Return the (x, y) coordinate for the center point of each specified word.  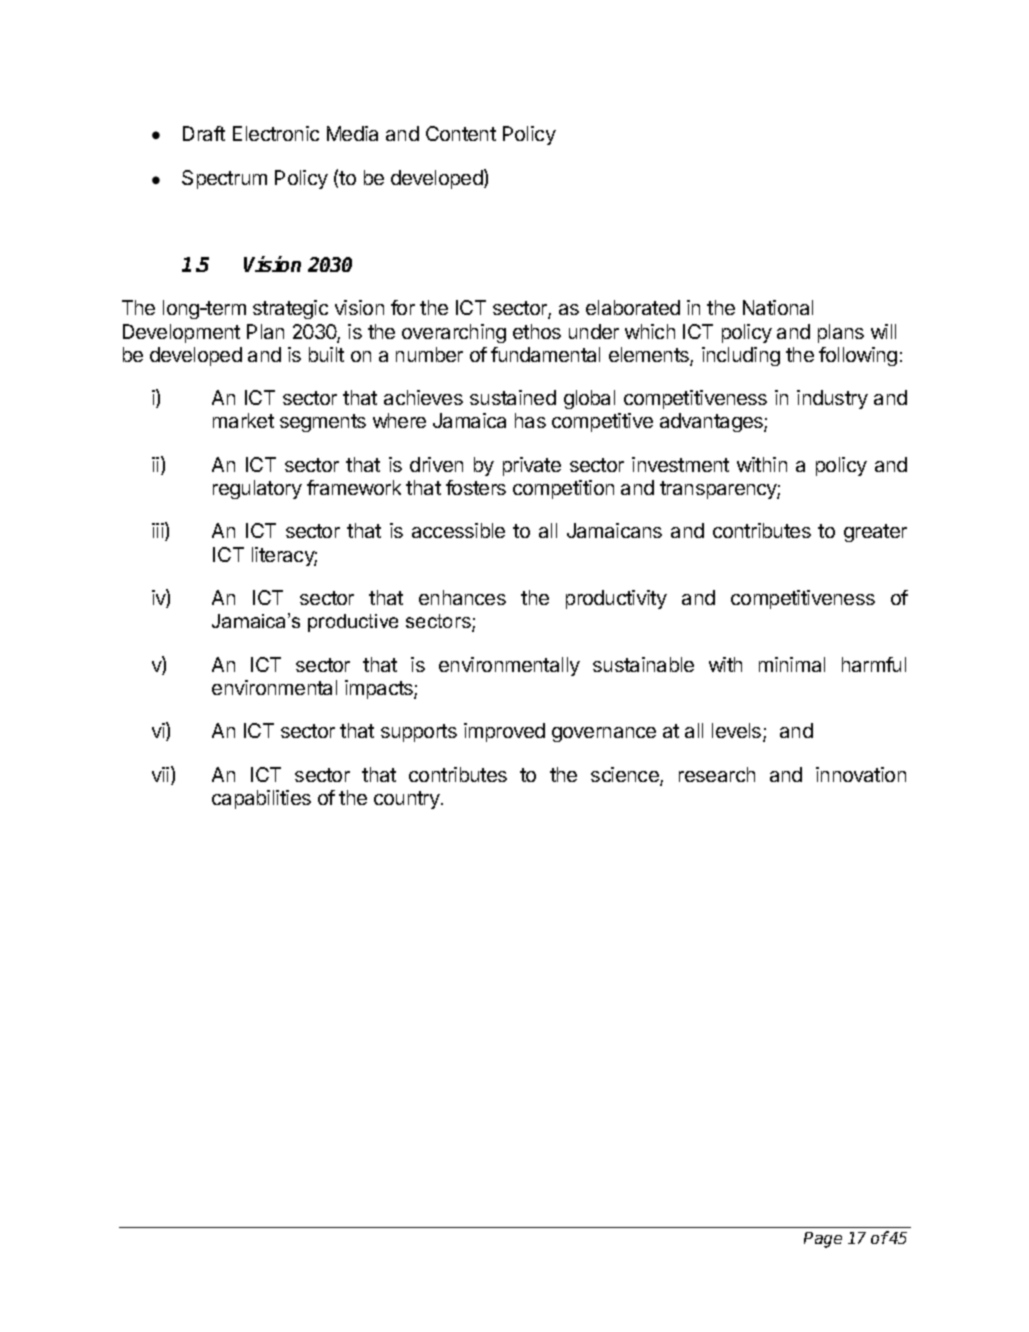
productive (353, 623)
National (778, 307)
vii (160, 774)
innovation (861, 774)
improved (504, 732)
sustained (513, 397)
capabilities (261, 799)
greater (875, 533)
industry (832, 399)
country (408, 800)
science (626, 776)
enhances (462, 597)
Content (461, 133)
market (243, 420)
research (717, 774)
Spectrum (224, 179)
